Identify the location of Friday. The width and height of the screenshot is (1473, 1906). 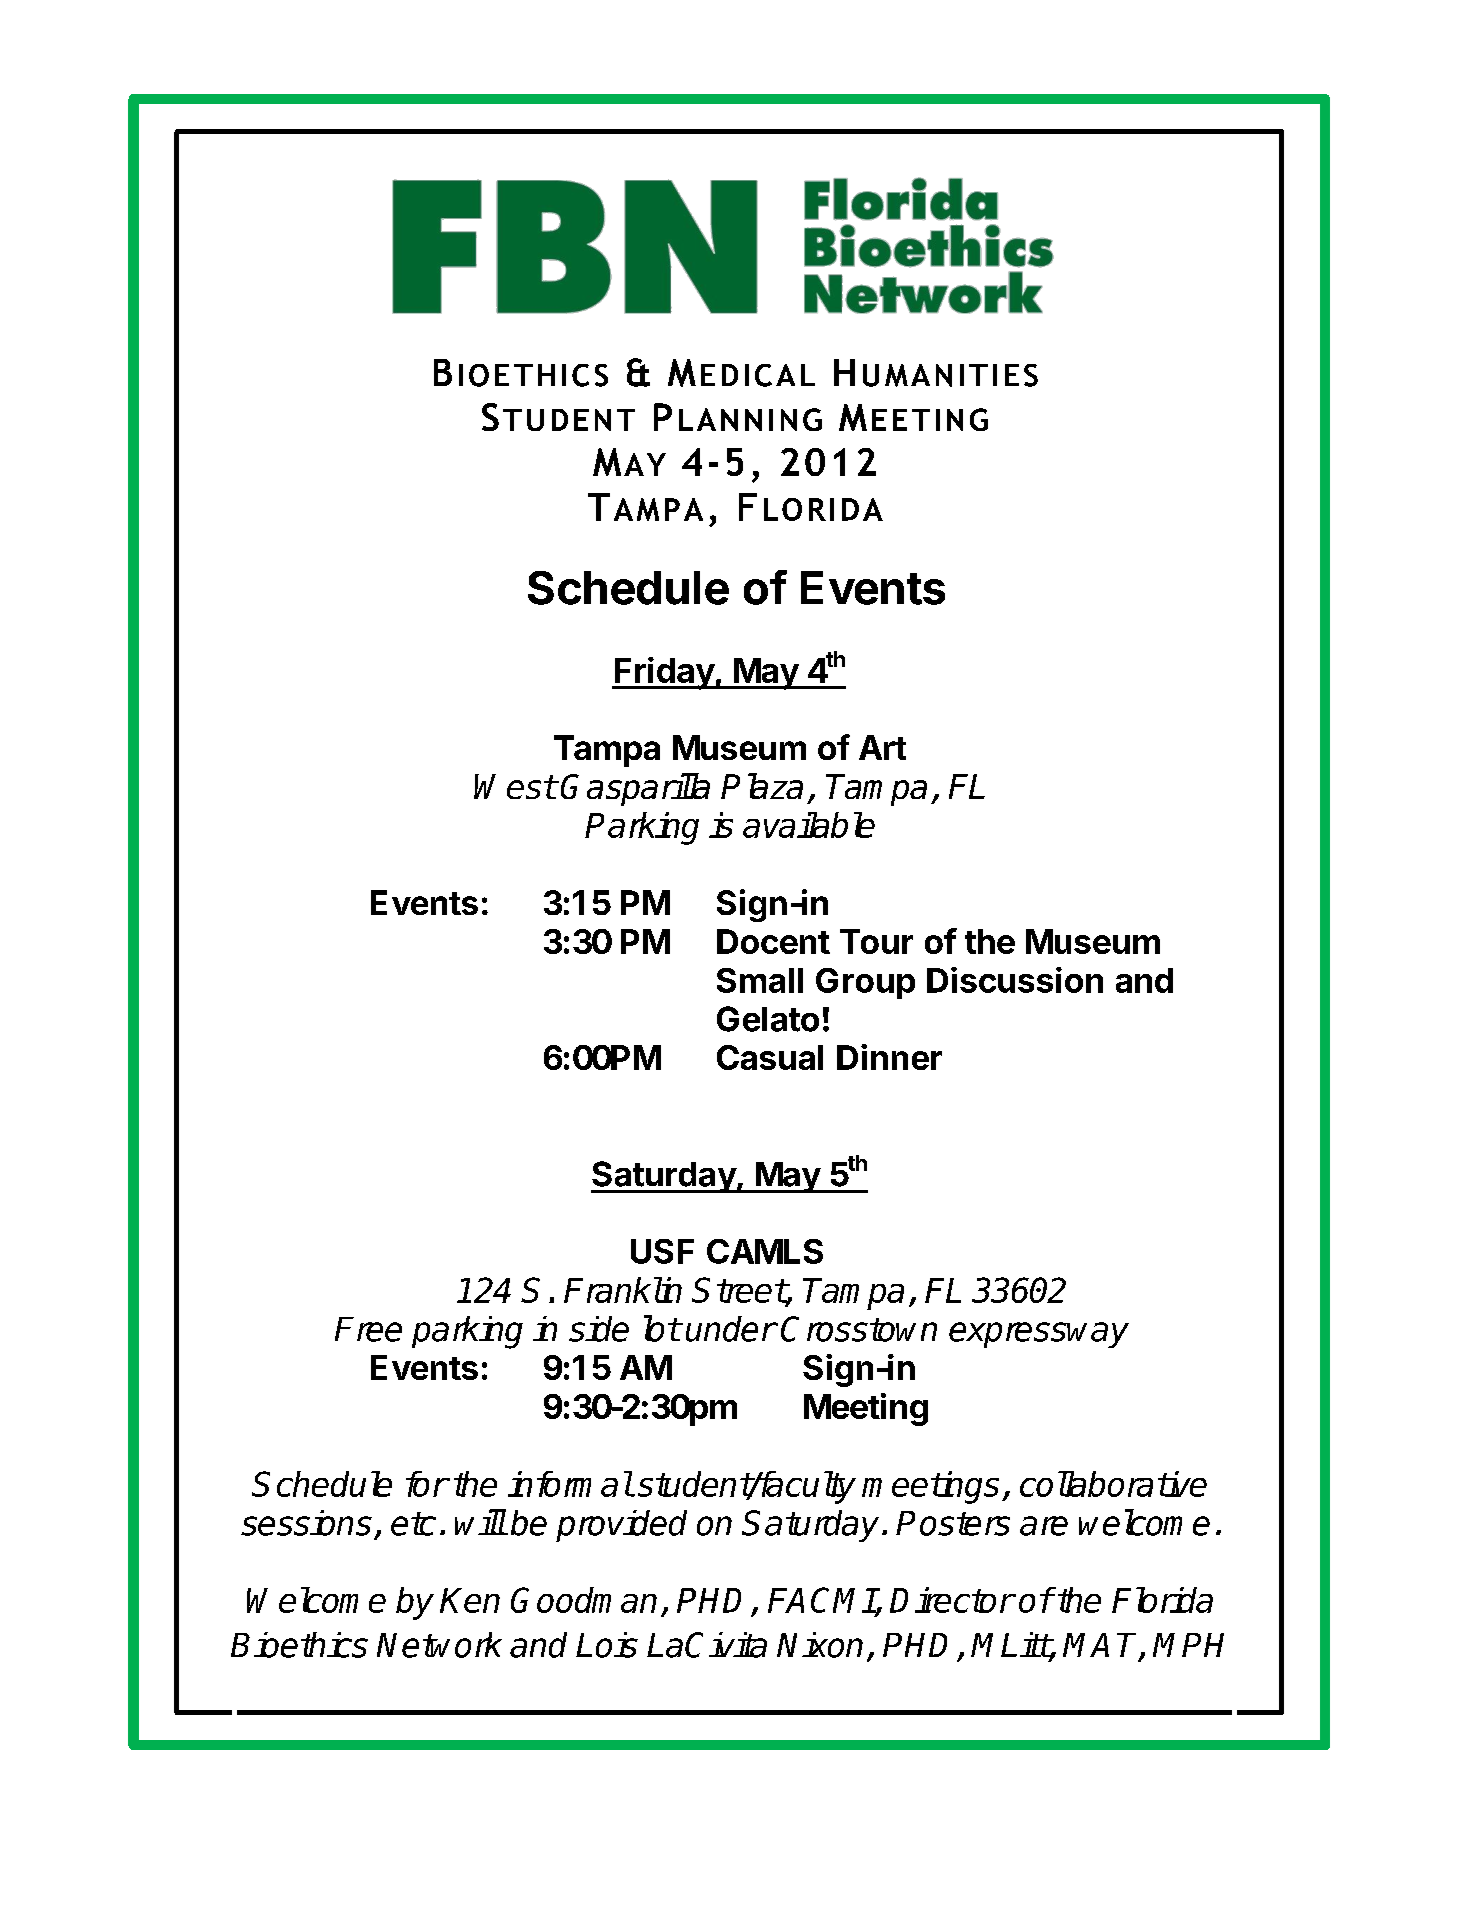
(664, 673).
